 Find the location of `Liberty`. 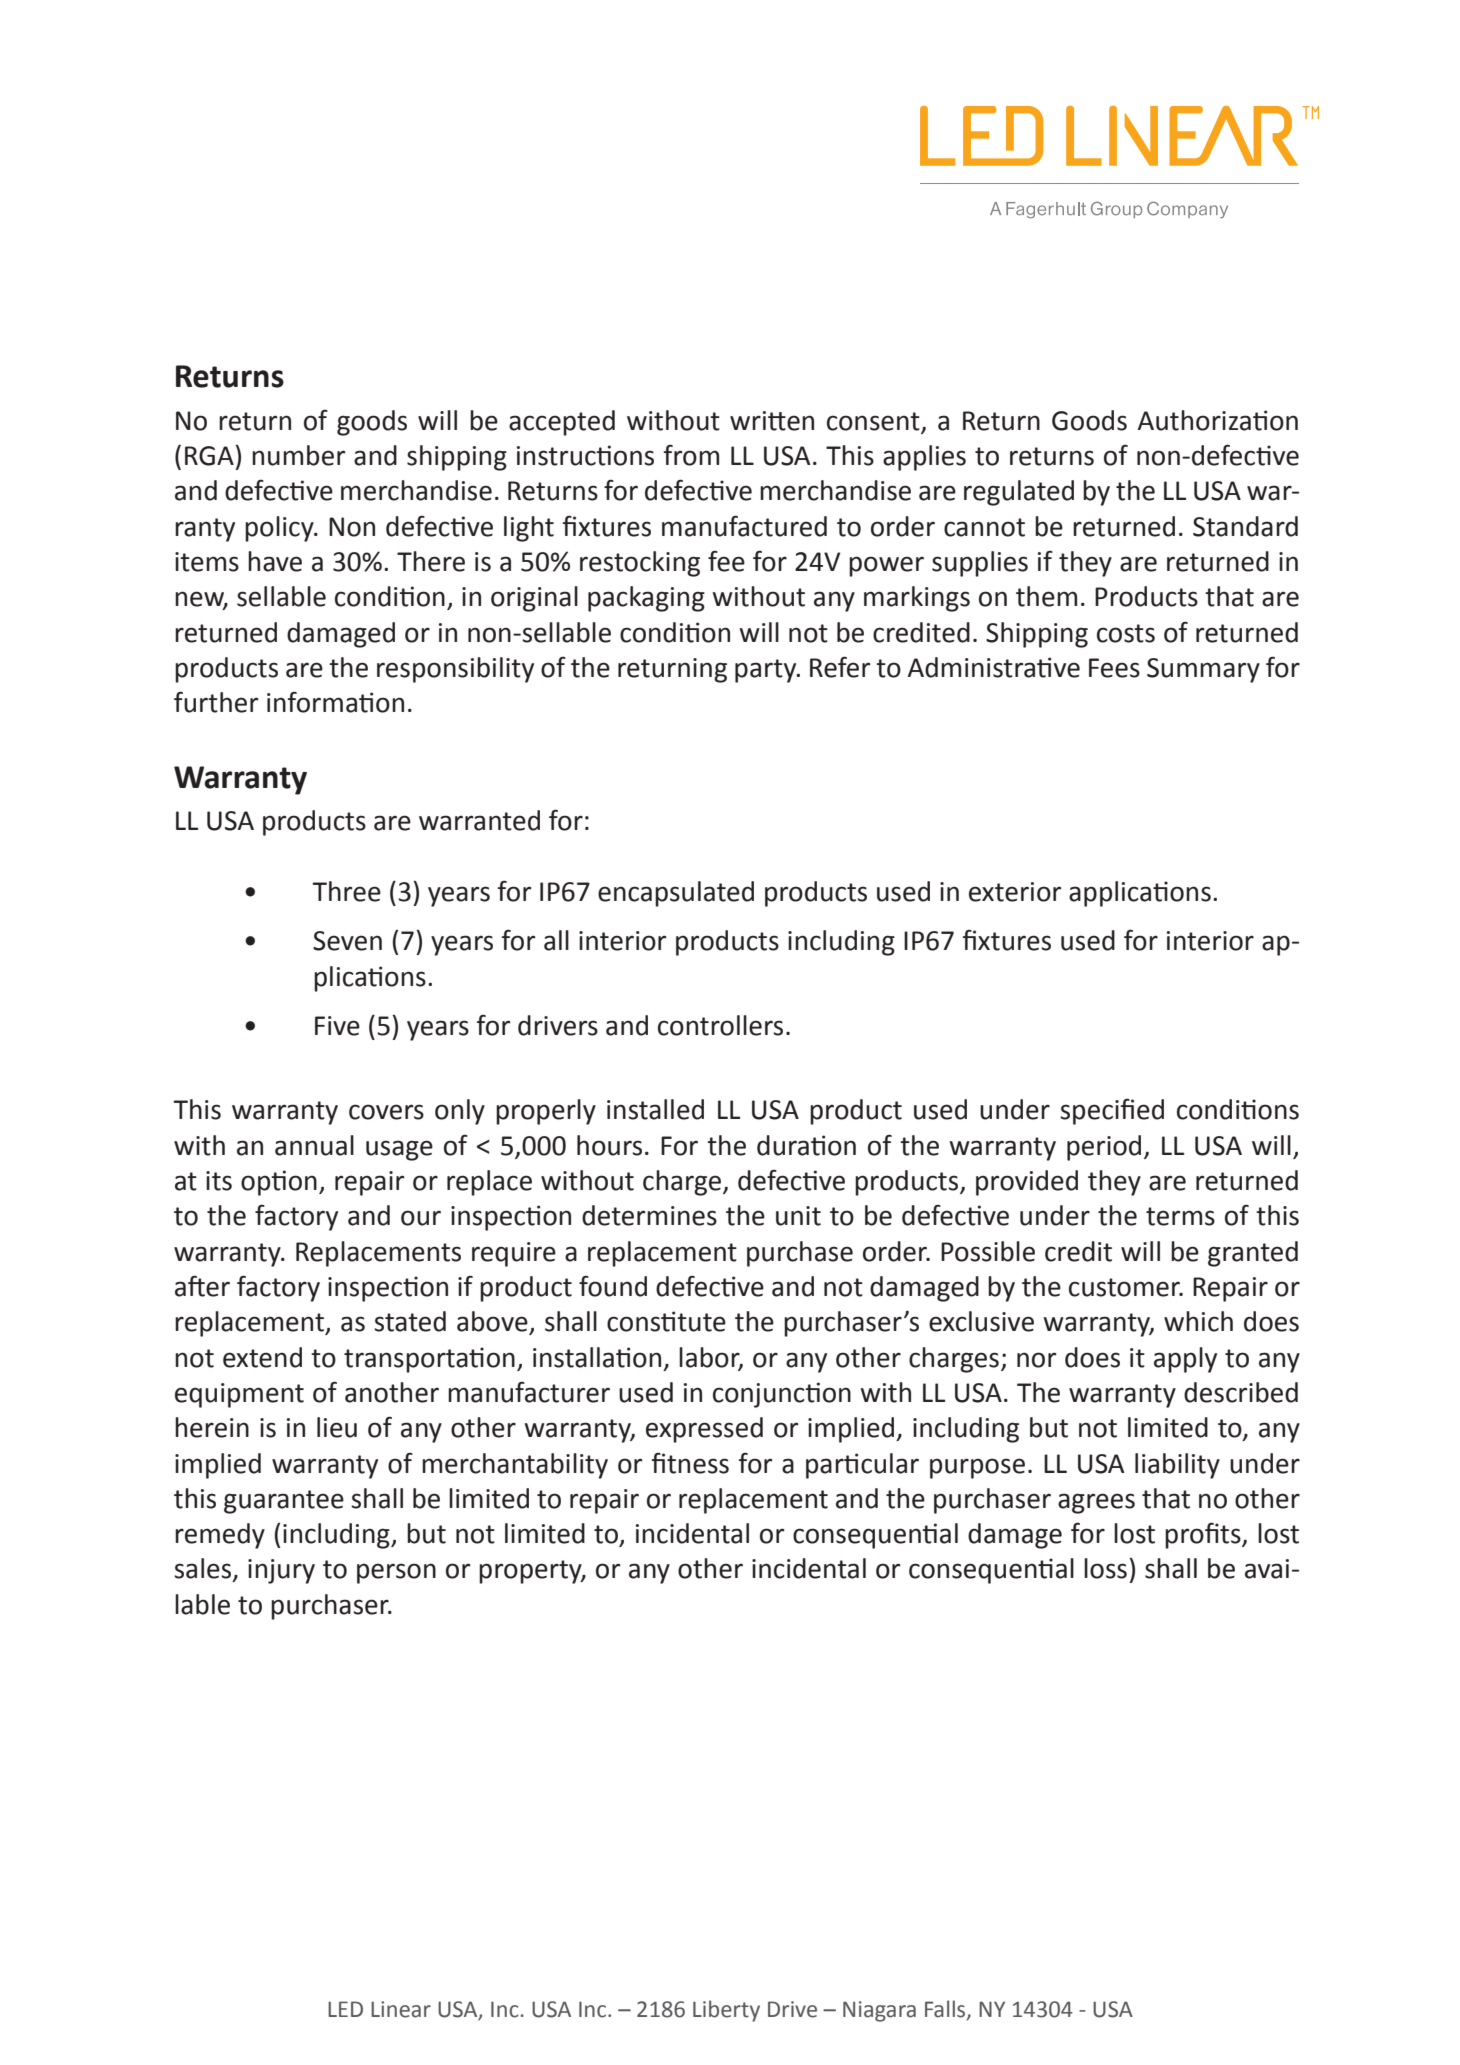

Liberty is located at coordinates (726, 2011).
